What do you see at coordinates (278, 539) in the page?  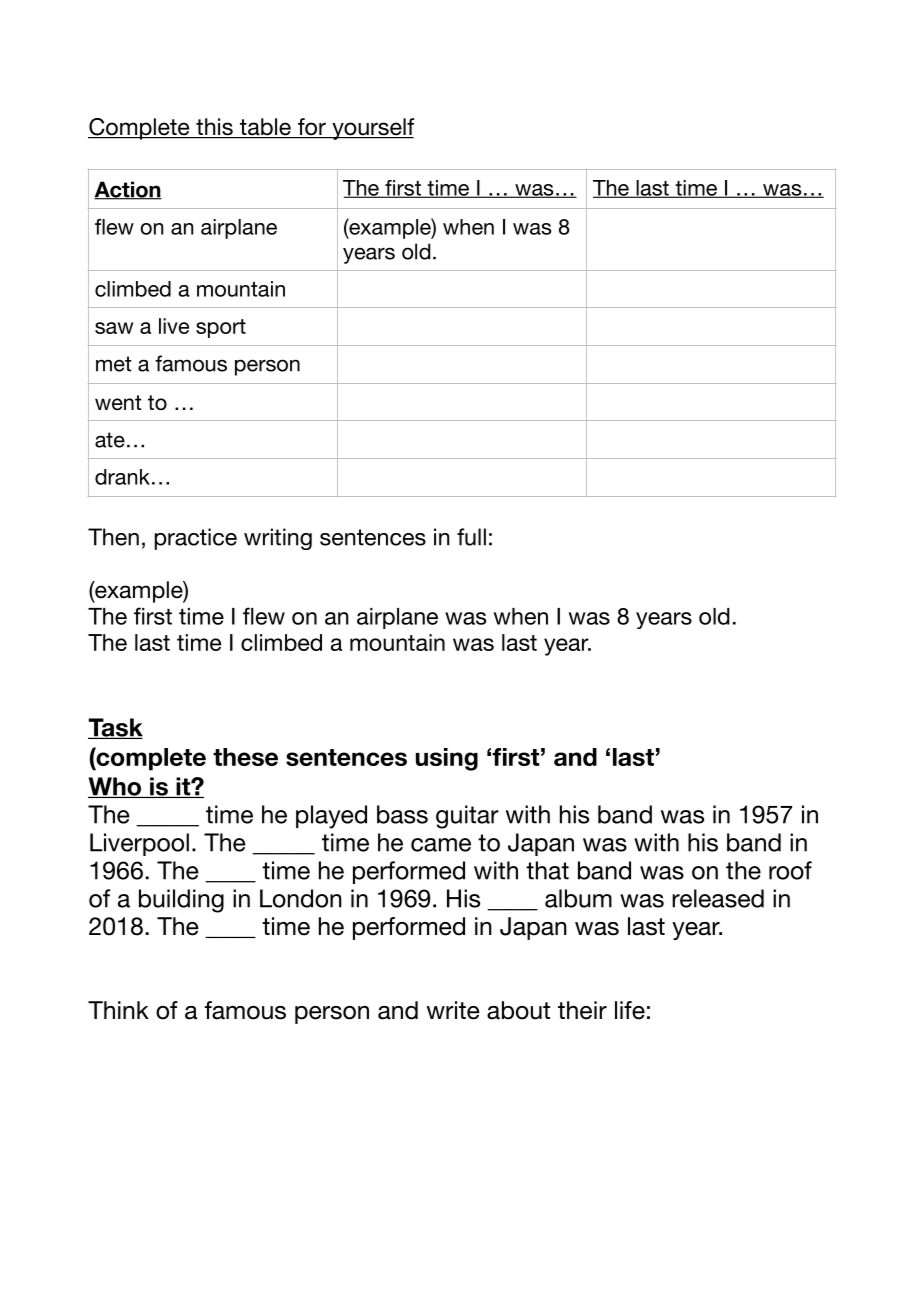 I see `writing` at bounding box center [278, 539].
